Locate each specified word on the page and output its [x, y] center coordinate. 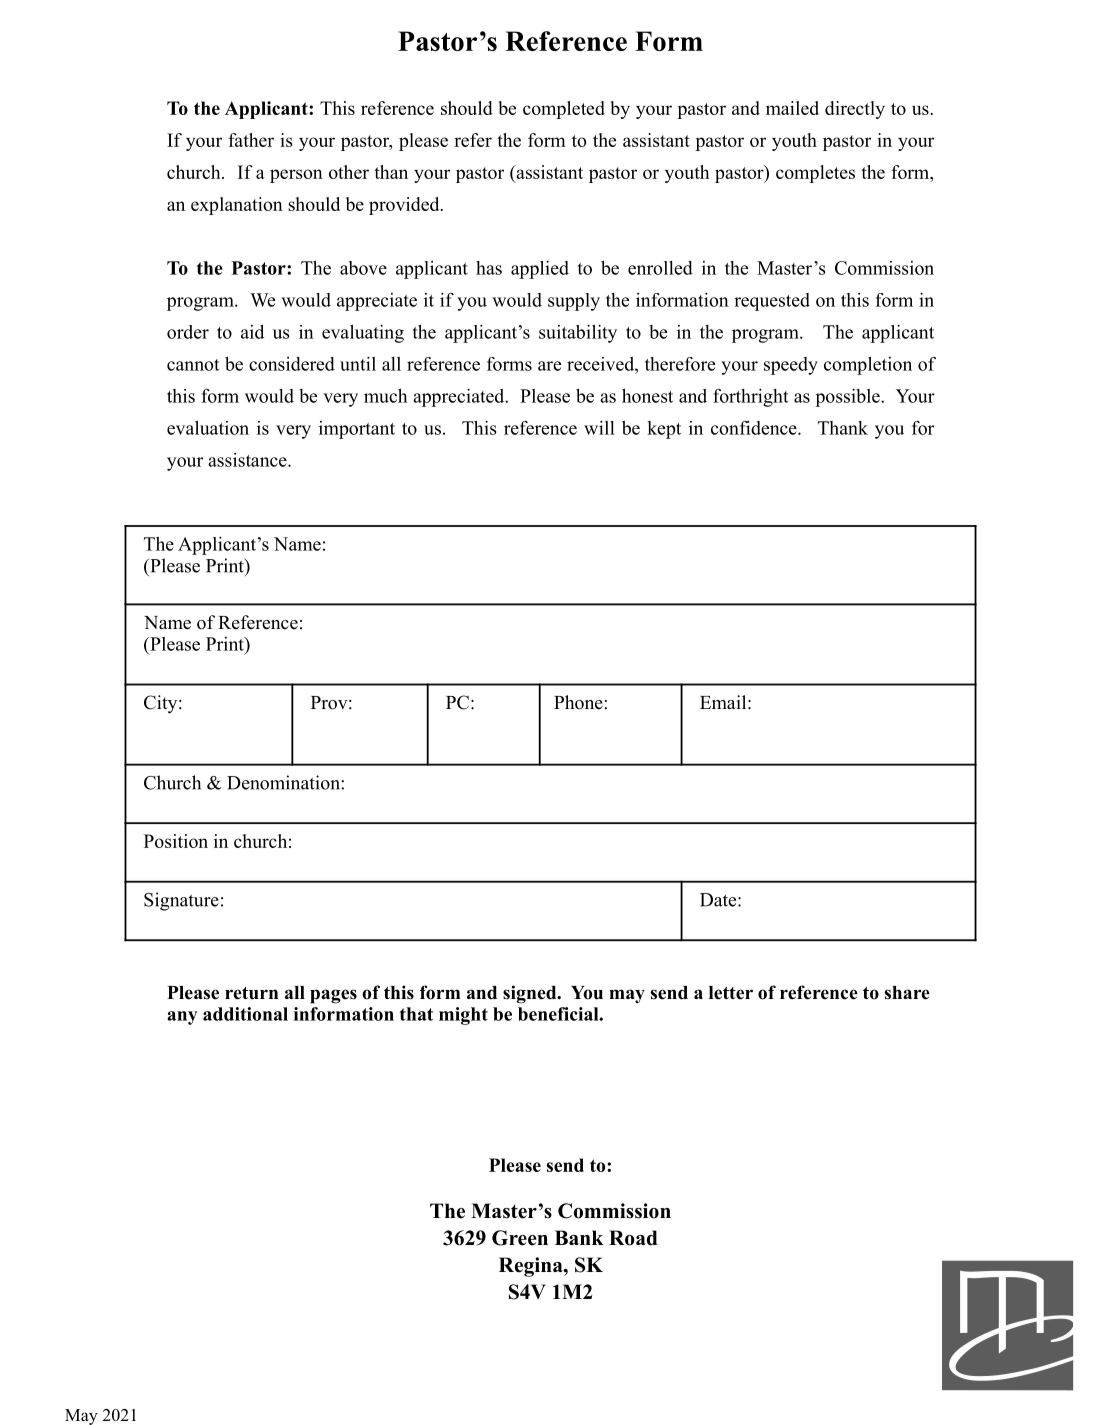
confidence [755, 428]
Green [520, 1238]
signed [531, 994]
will [599, 428]
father [251, 140]
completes [815, 174]
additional [245, 1014]
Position [176, 841]
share [907, 993]
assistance [248, 460]
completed [564, 110]
